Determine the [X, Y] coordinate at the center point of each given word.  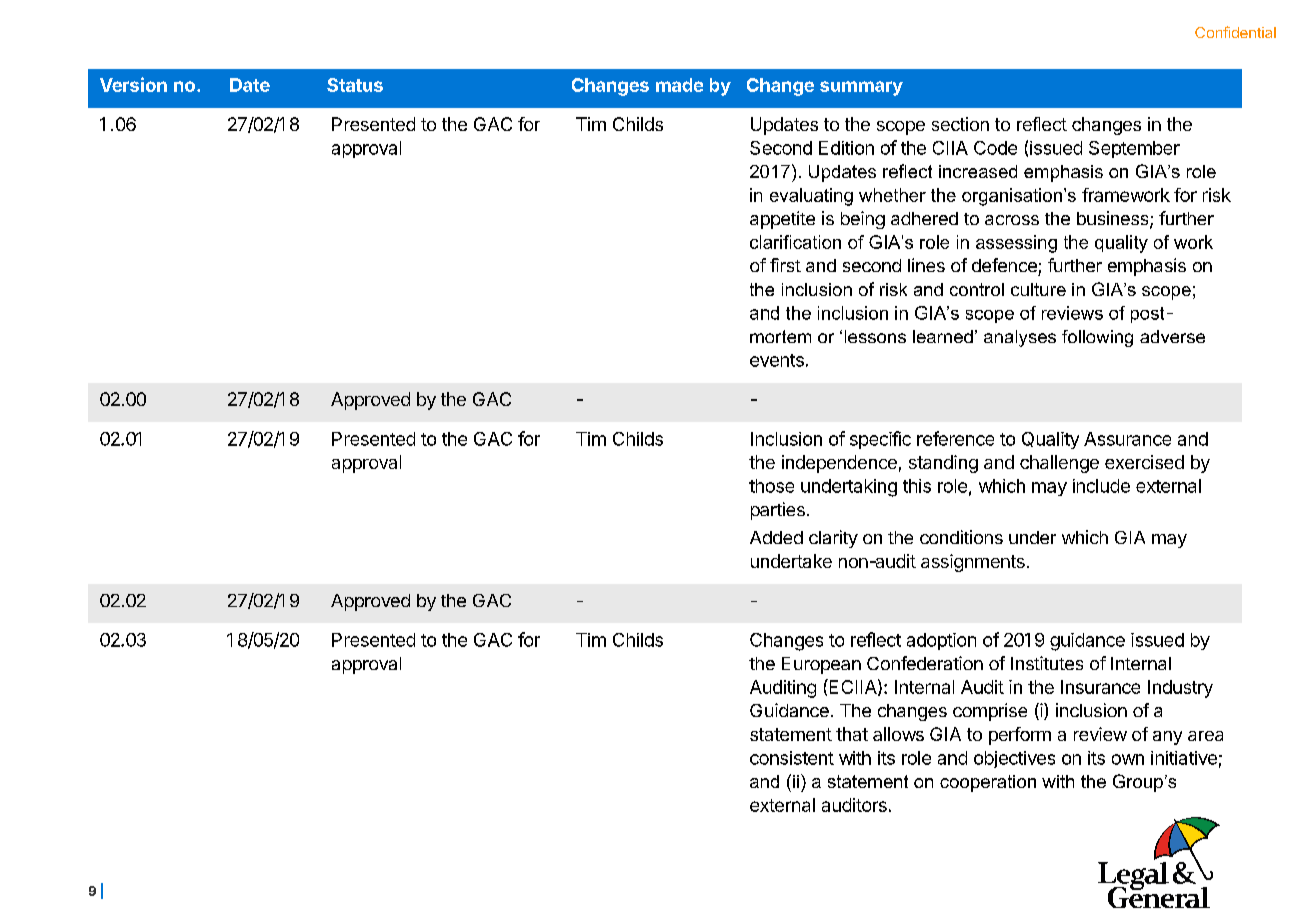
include [1101, 486]
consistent [792, 758]
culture [1038, 289]
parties [778, 511]
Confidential [1235, 32]
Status [355, 85]
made [679, 85]
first [785, 265]
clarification [795, 242]
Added [776, 537]
